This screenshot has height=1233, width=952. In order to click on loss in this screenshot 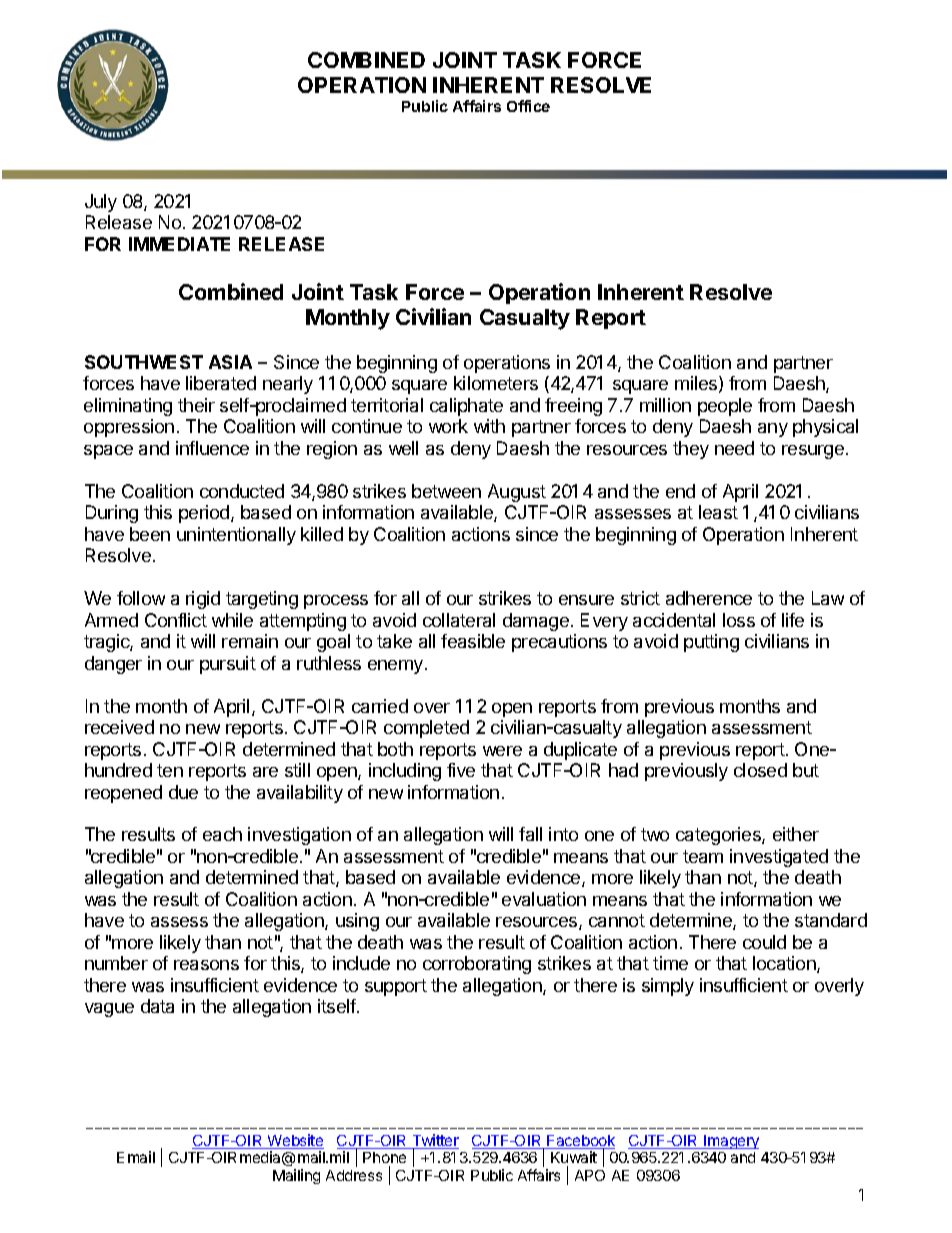, I will do `click(739, 620)`.
